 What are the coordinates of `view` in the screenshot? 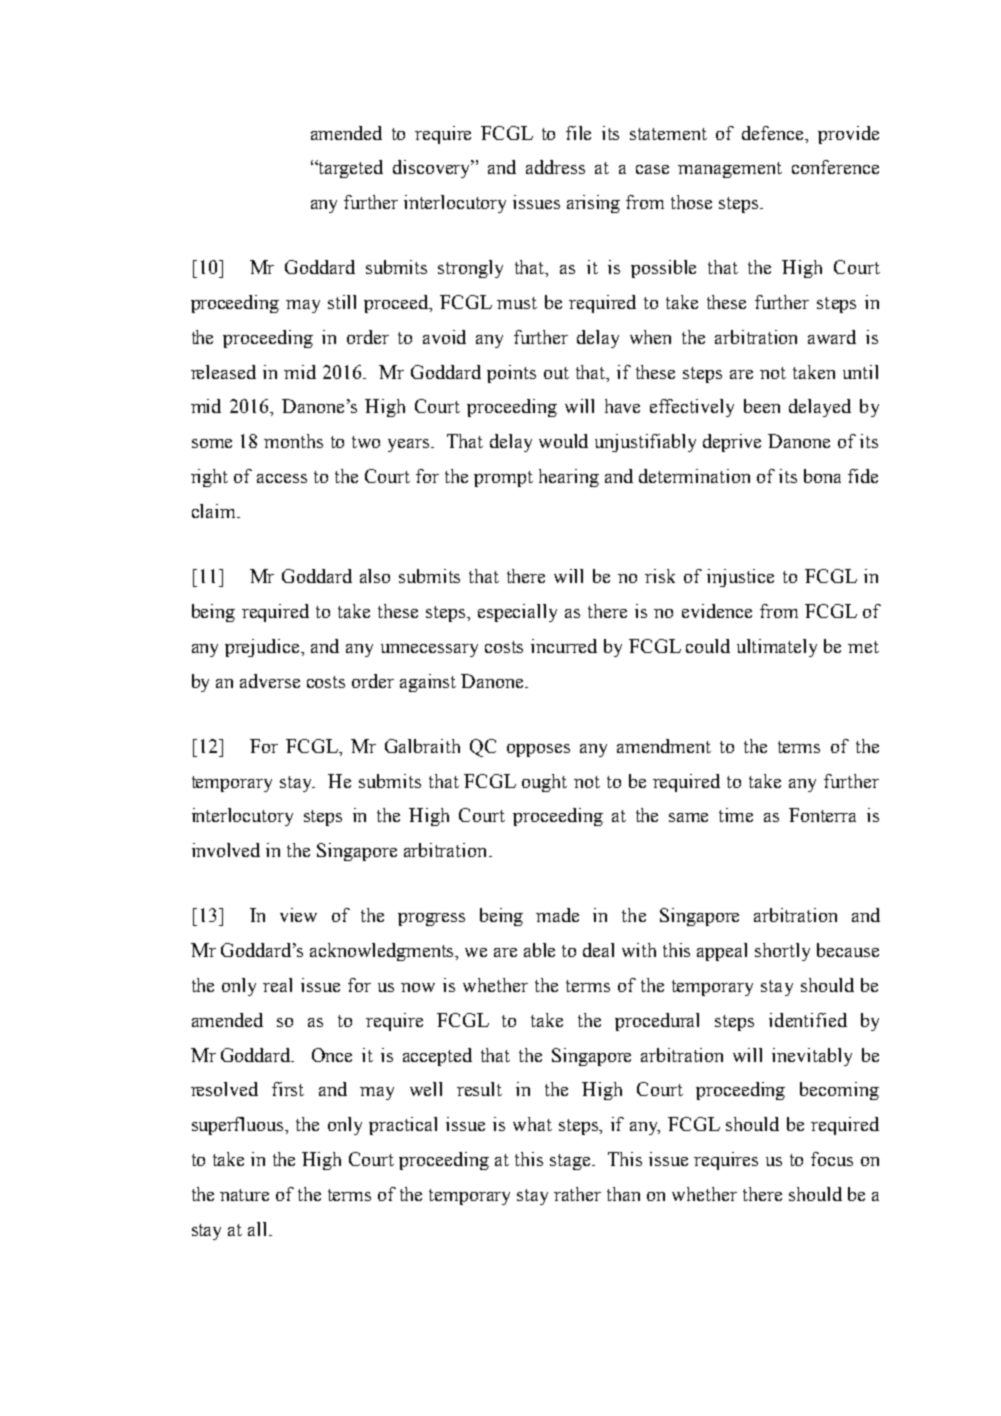 It's located at (298, 915).
